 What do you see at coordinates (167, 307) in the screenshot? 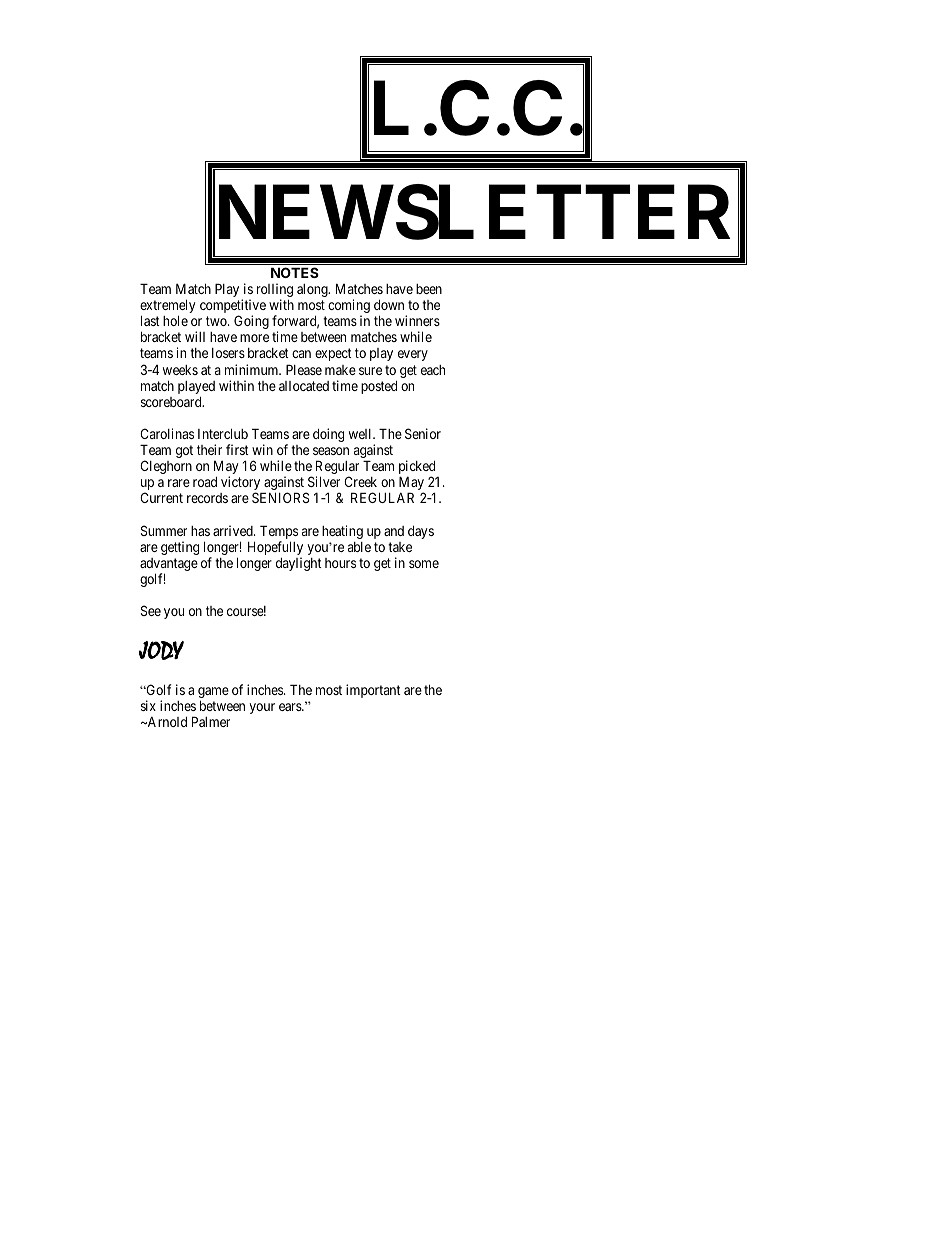
I see `extremely` at bounding box center [167, 307].
